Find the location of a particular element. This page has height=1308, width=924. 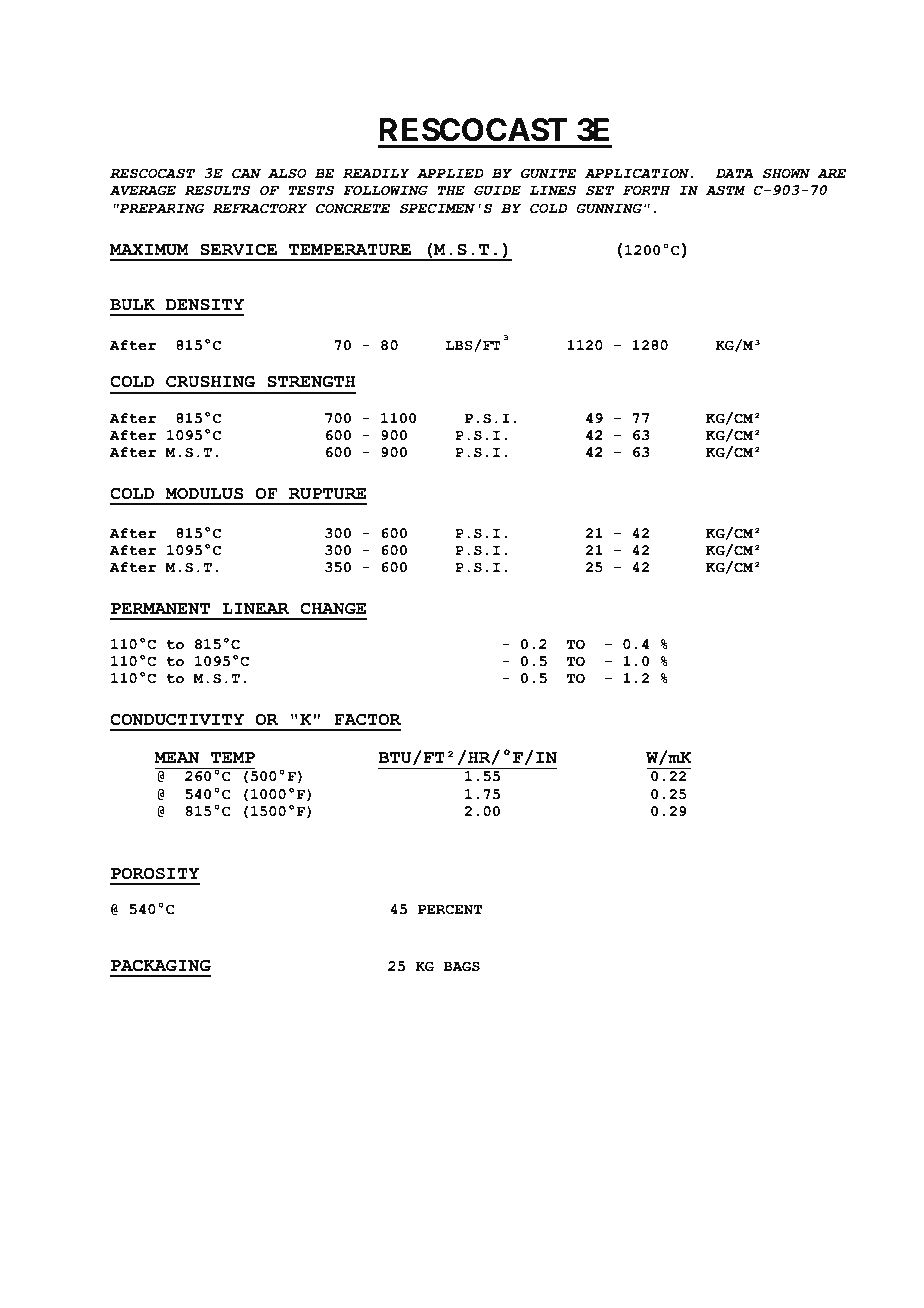

STRENGTH is located at coordinates (311, 381).
